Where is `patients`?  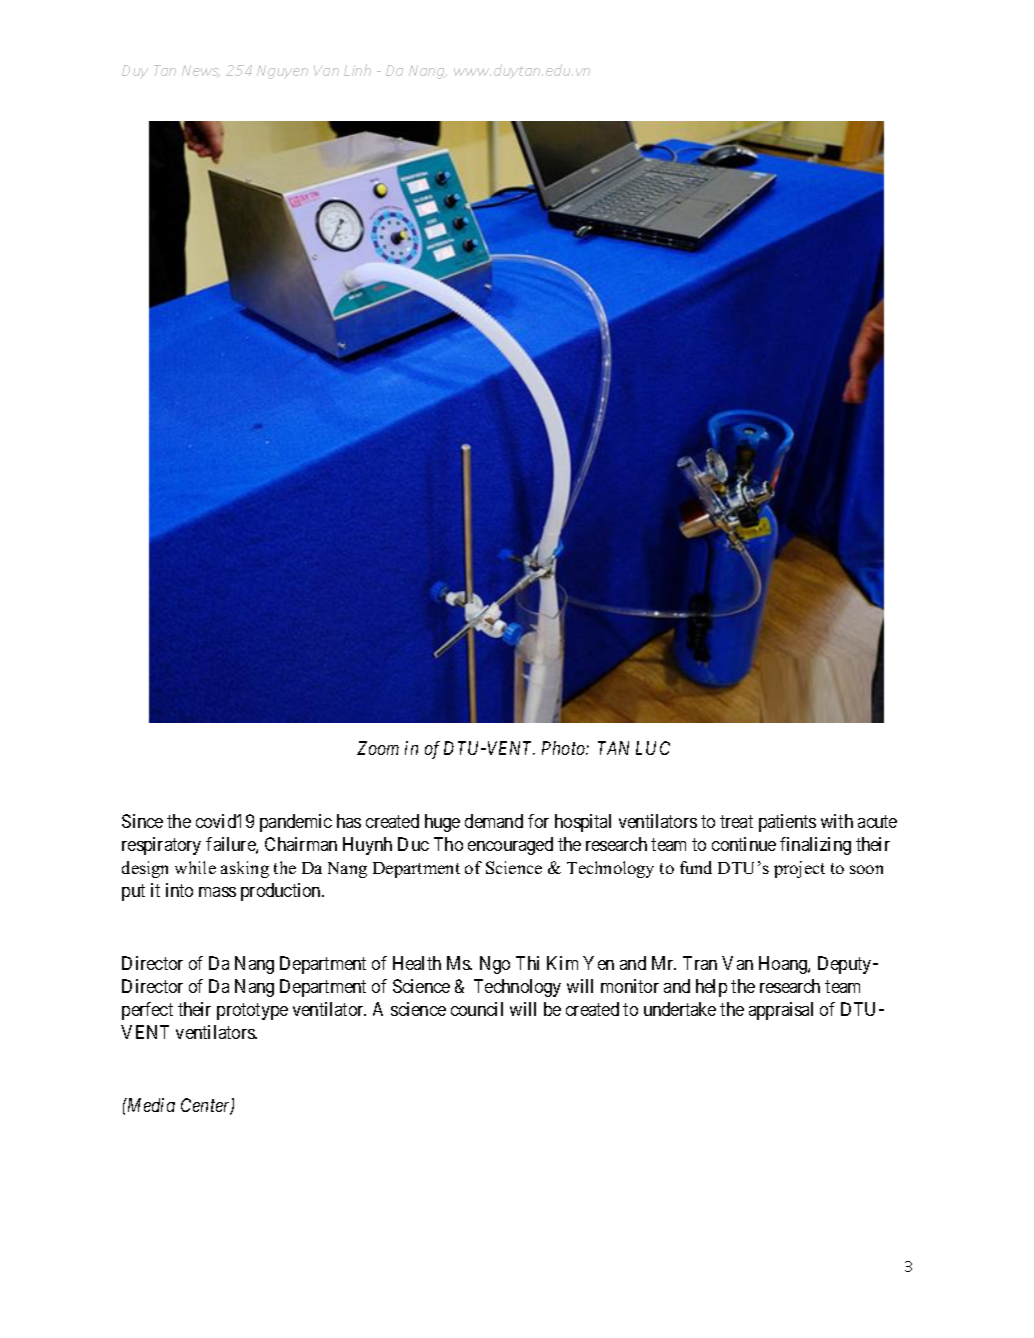
patients is located at coordinates (787, 823).
